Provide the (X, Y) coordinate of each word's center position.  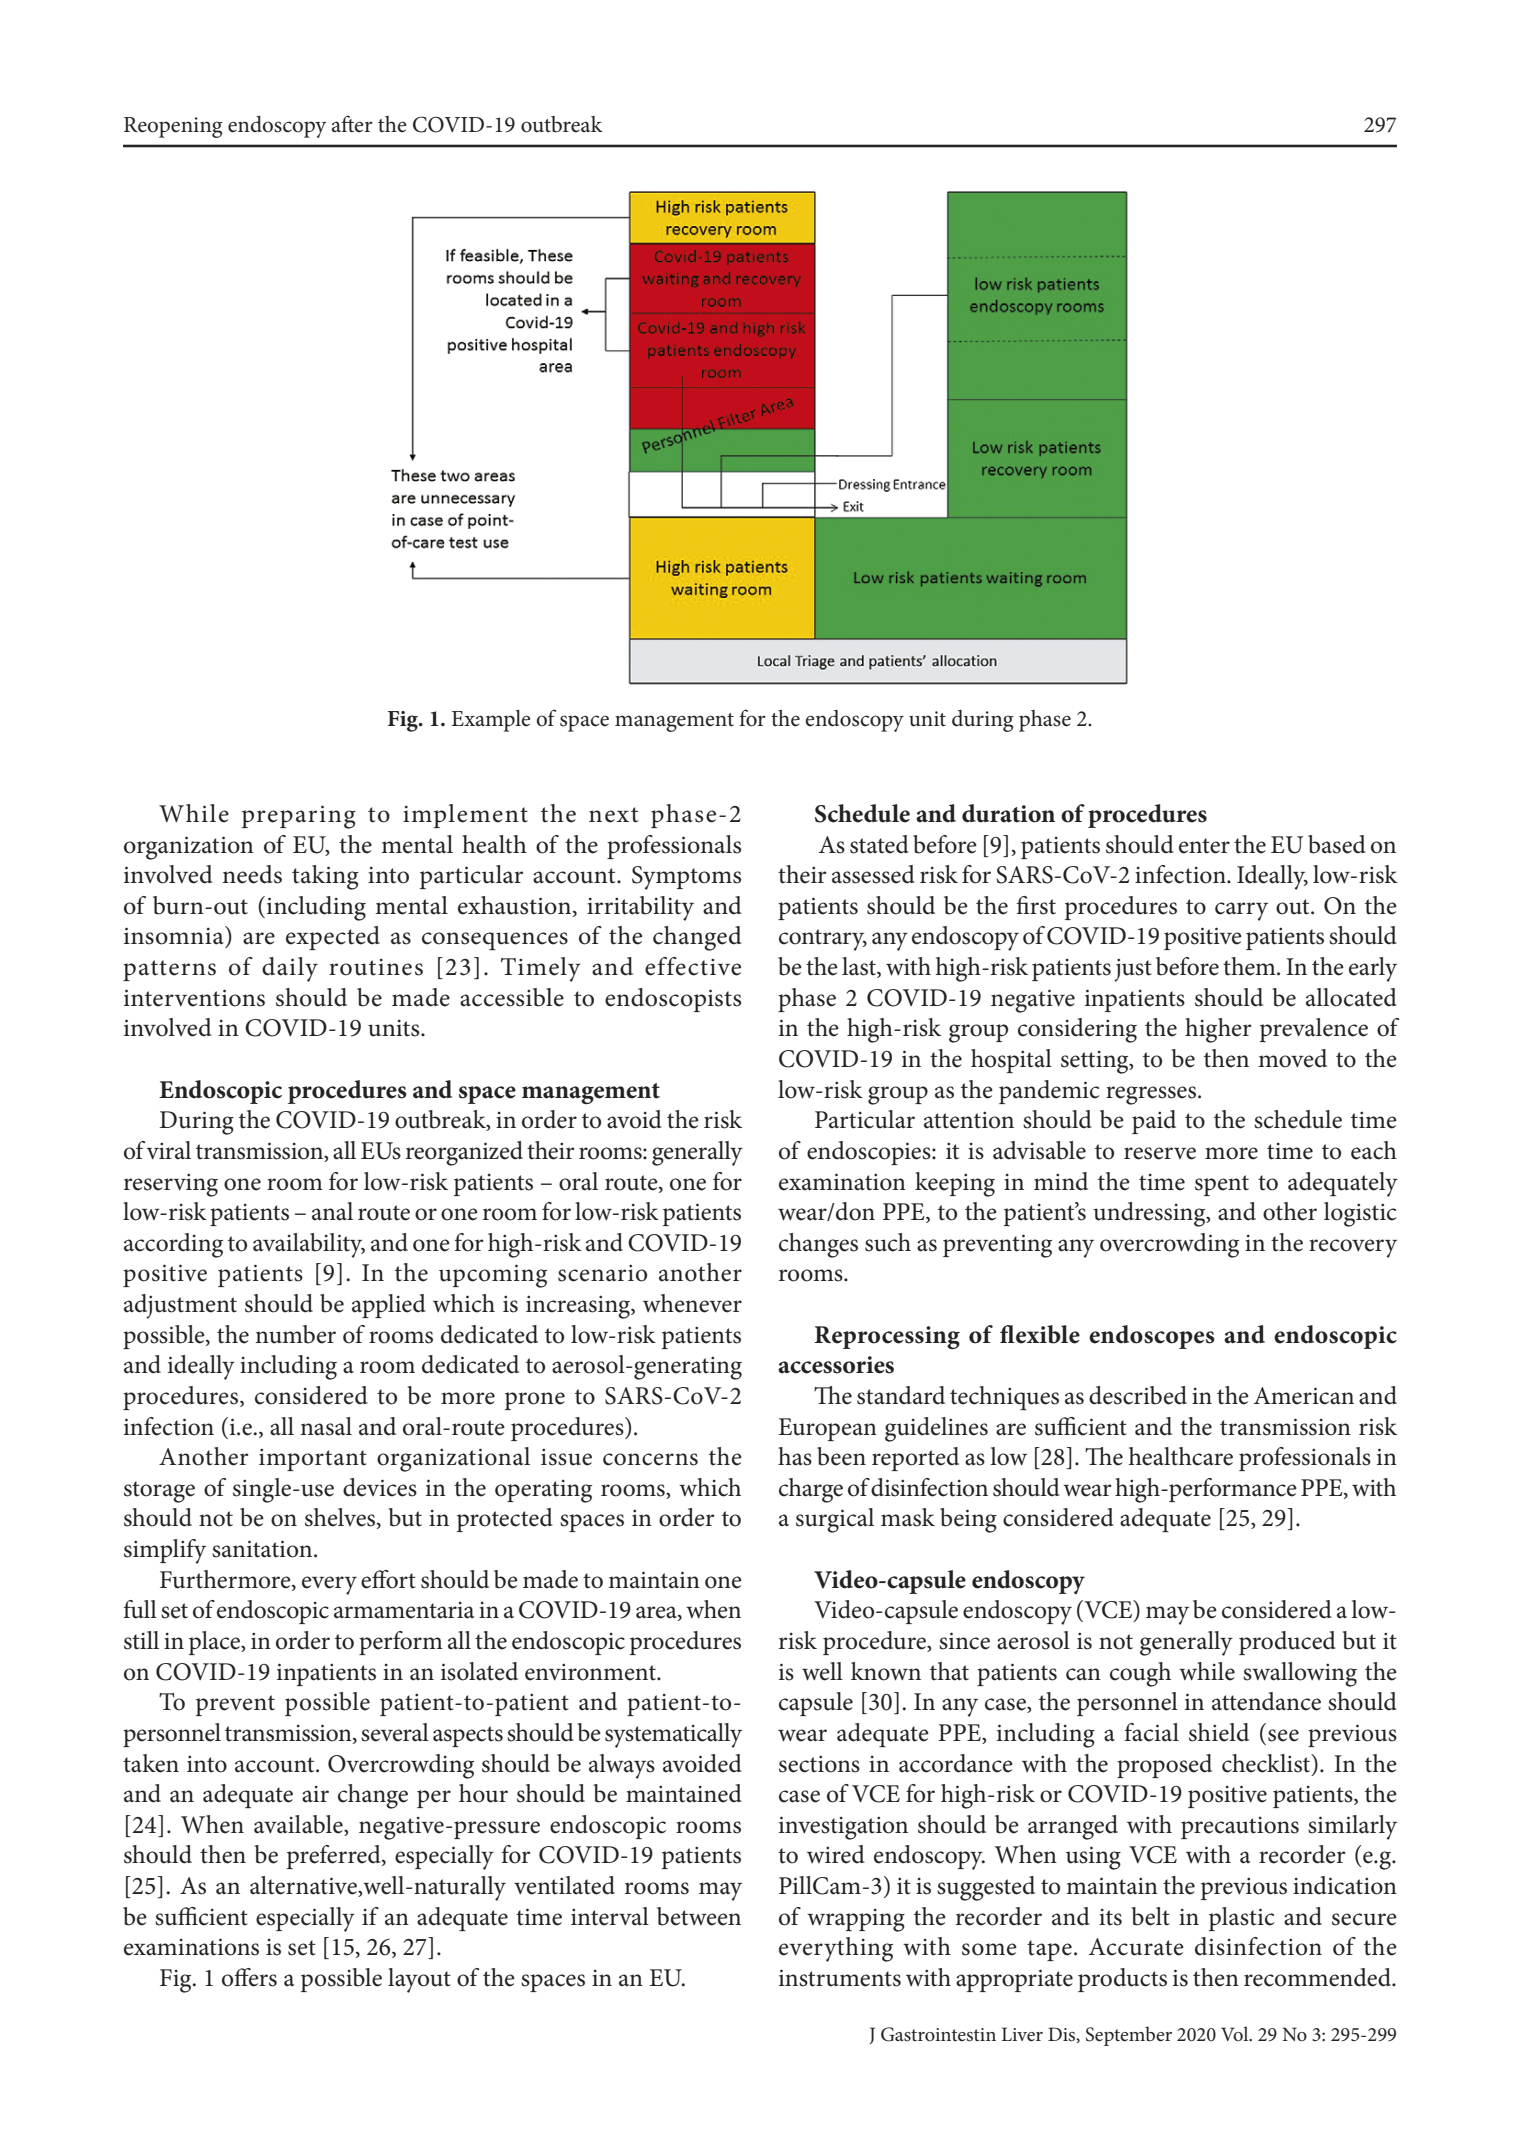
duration (1008, 813)
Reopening (173, 127)
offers (249, 1977)
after (352, 124)
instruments (840, 1978)
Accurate (1136, 1947)
